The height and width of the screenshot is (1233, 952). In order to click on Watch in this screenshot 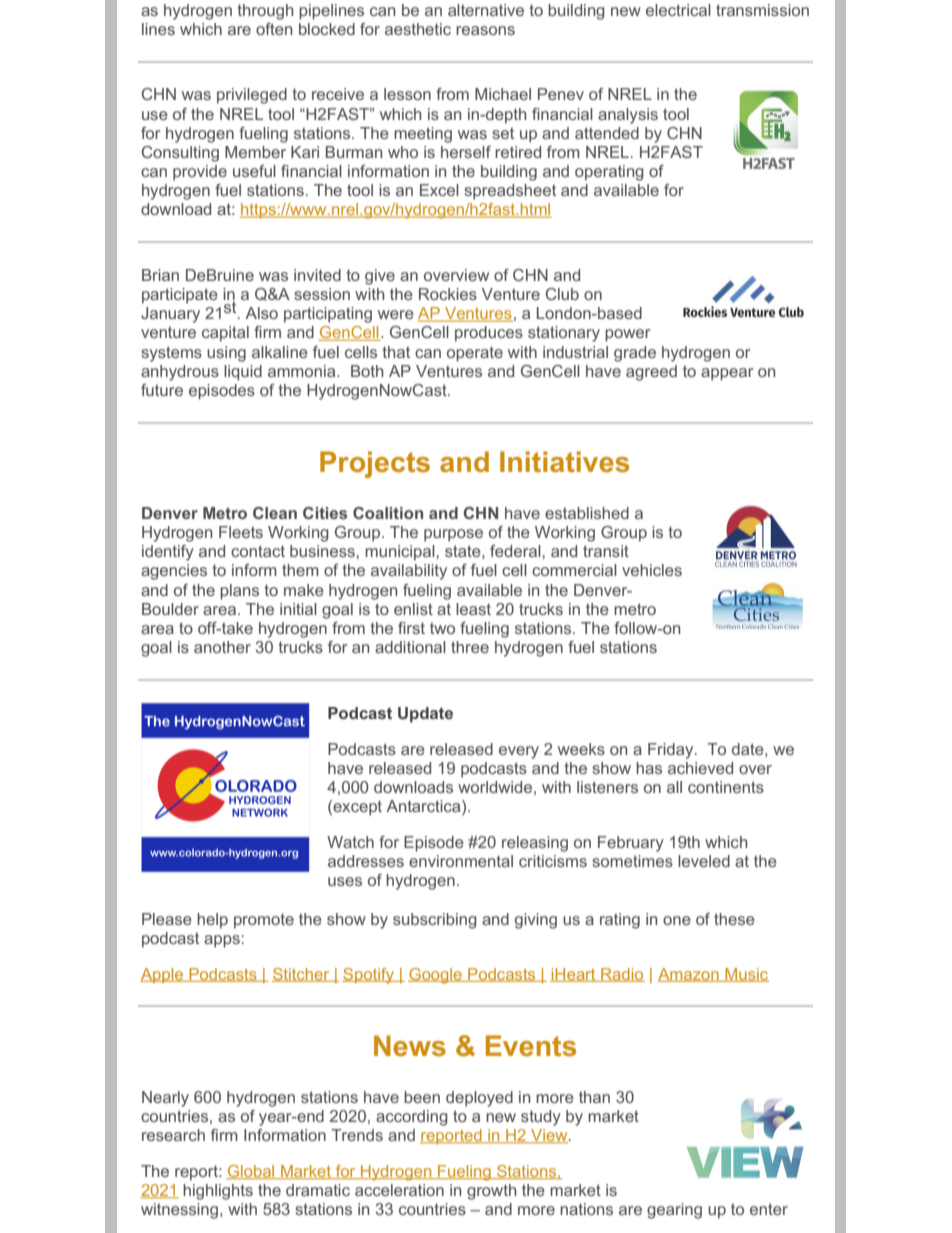, I will do `click(350, 842)`.
